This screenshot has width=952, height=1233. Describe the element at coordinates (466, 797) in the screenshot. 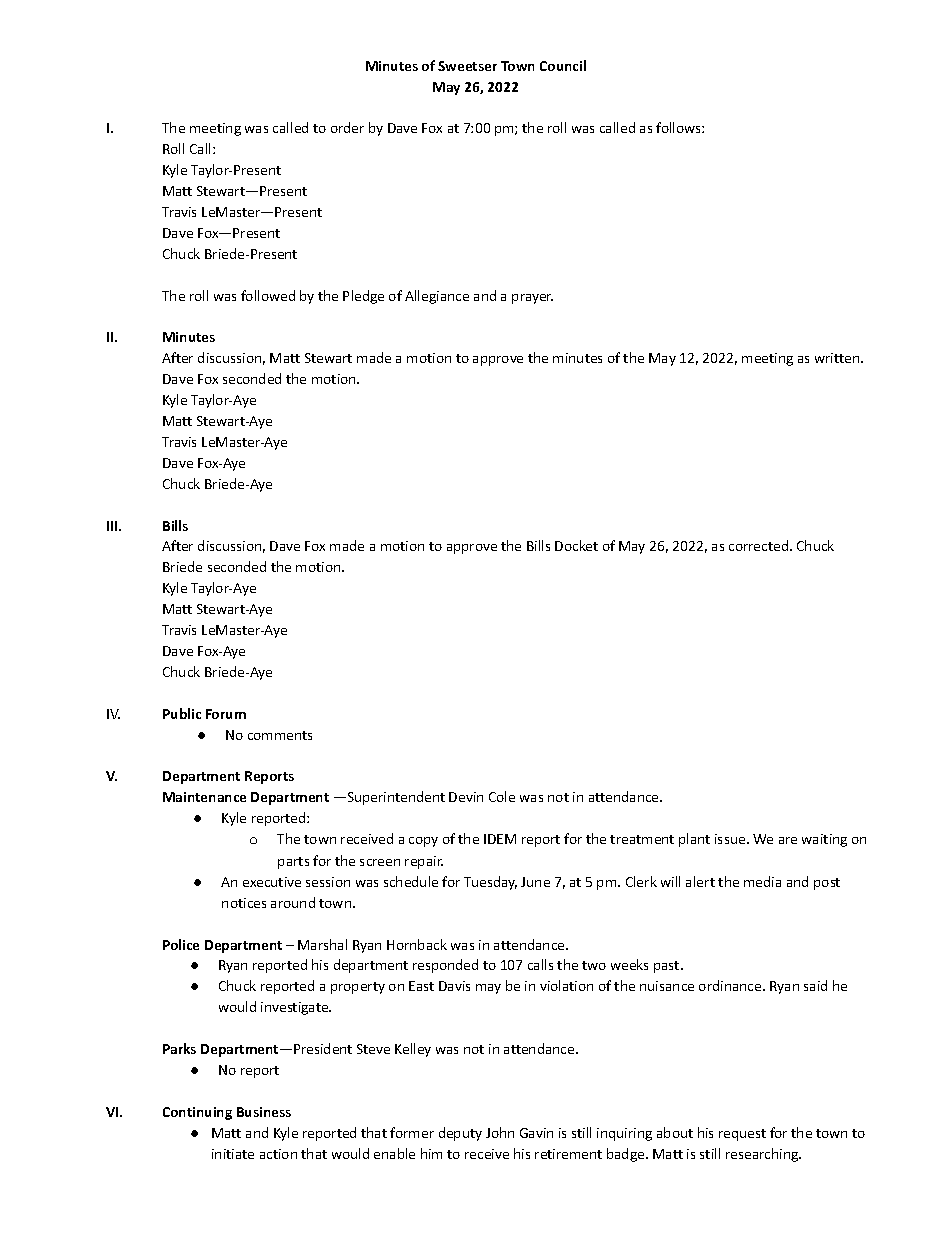

I see `Devin` at that location.
